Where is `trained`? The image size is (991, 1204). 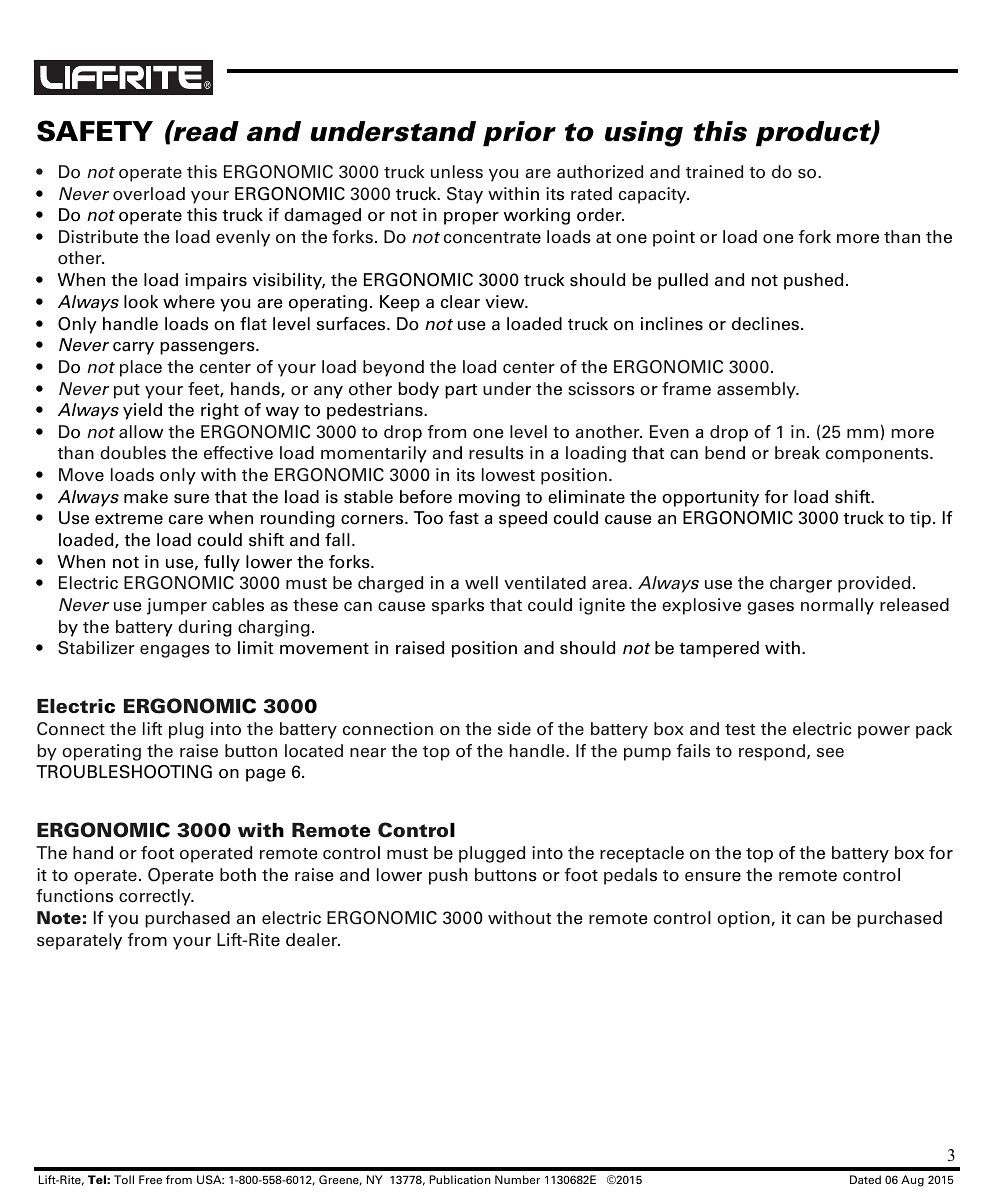
trained is located at coordinates (714, 172).
